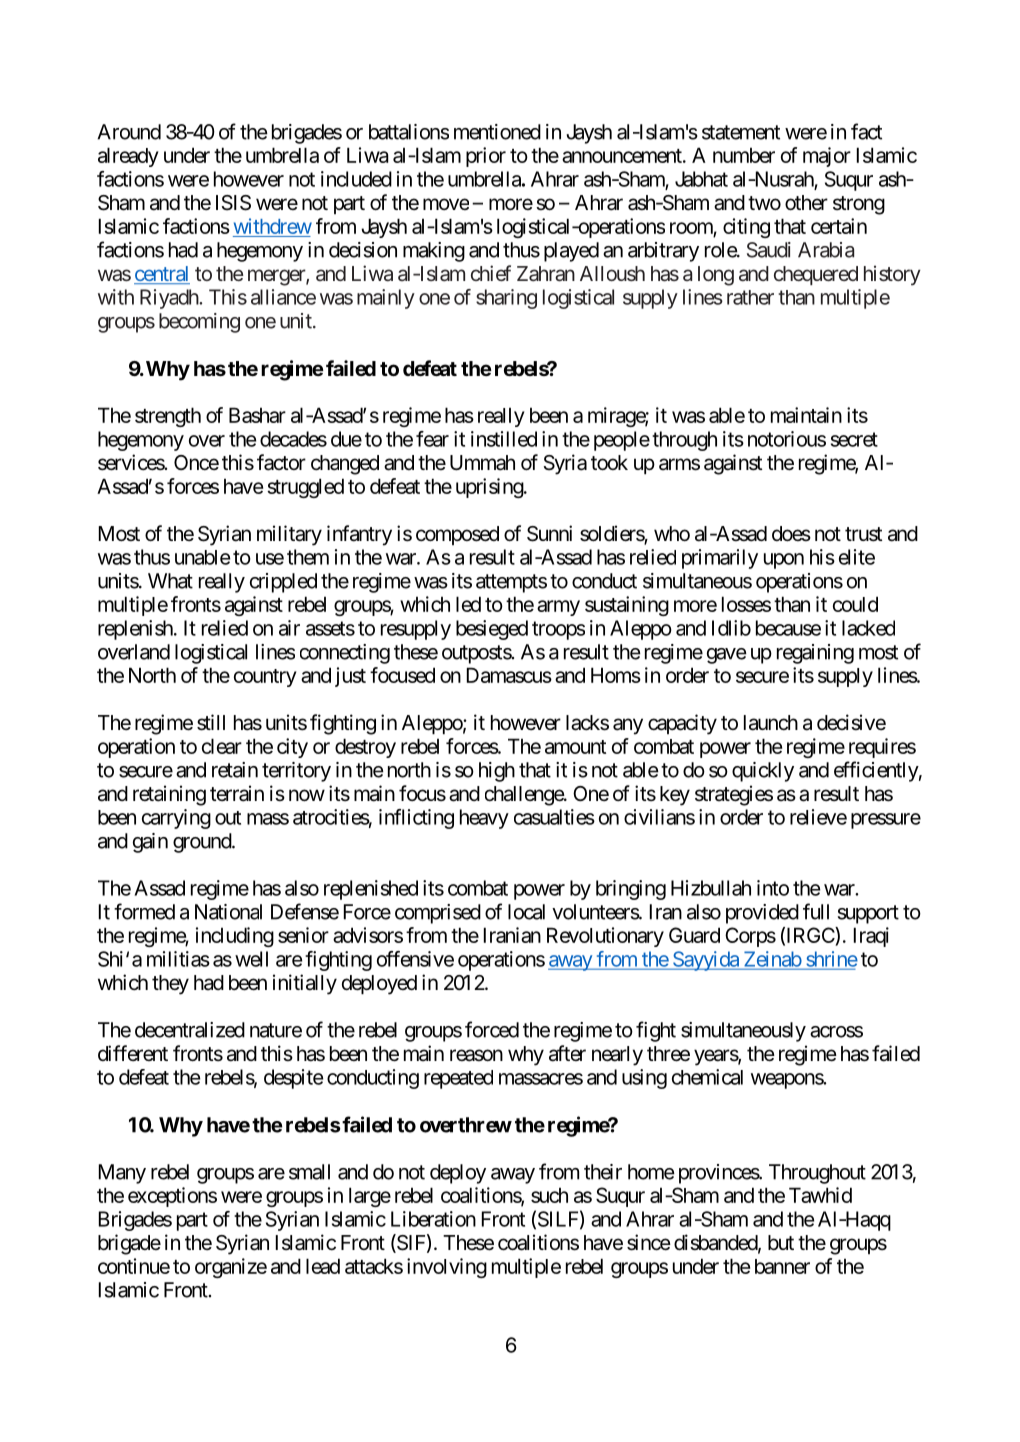 The image size is (1020, 1442). I want to click on already, so click(128, 157).
